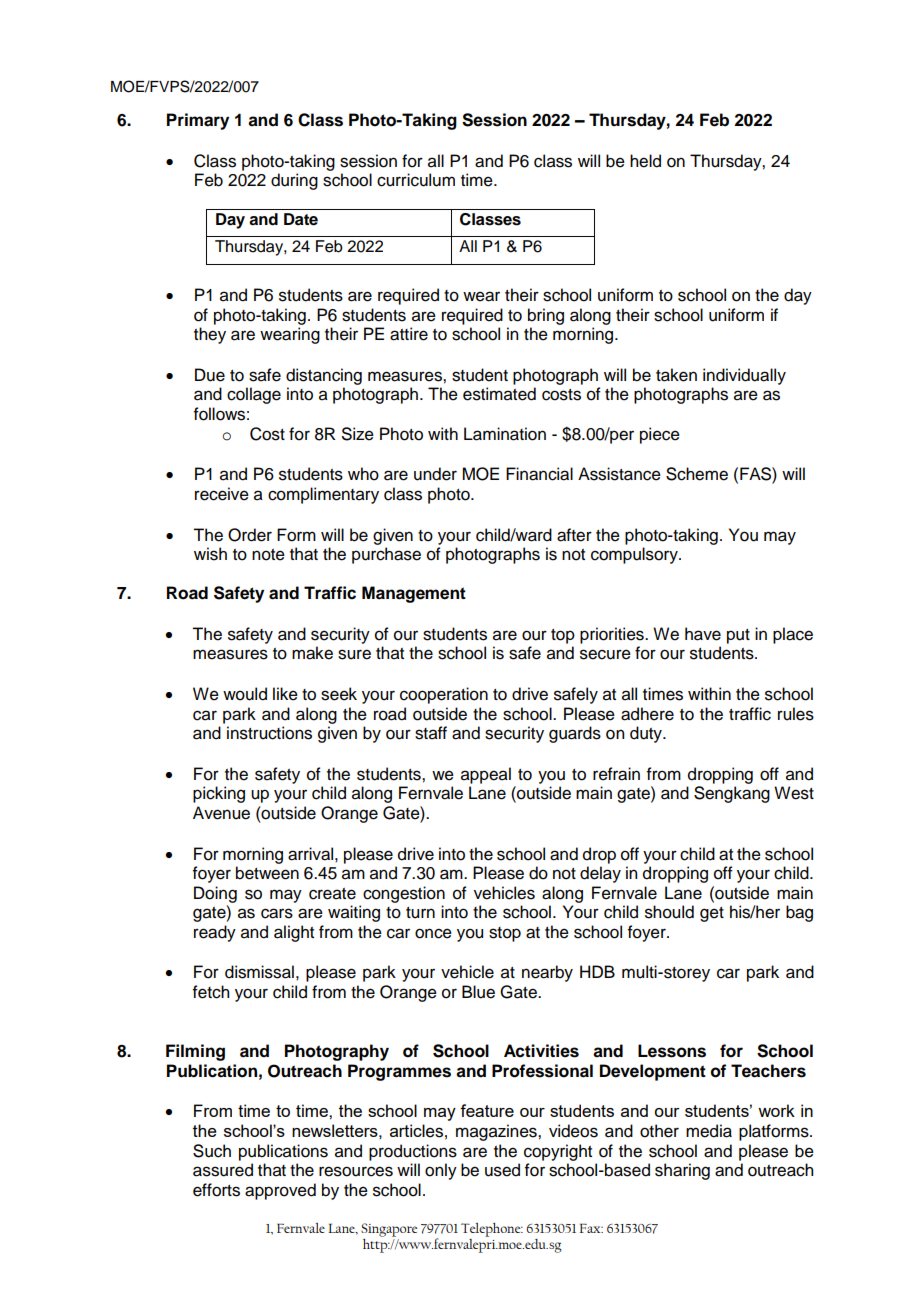  I want to click on held, so click(645, 161).
